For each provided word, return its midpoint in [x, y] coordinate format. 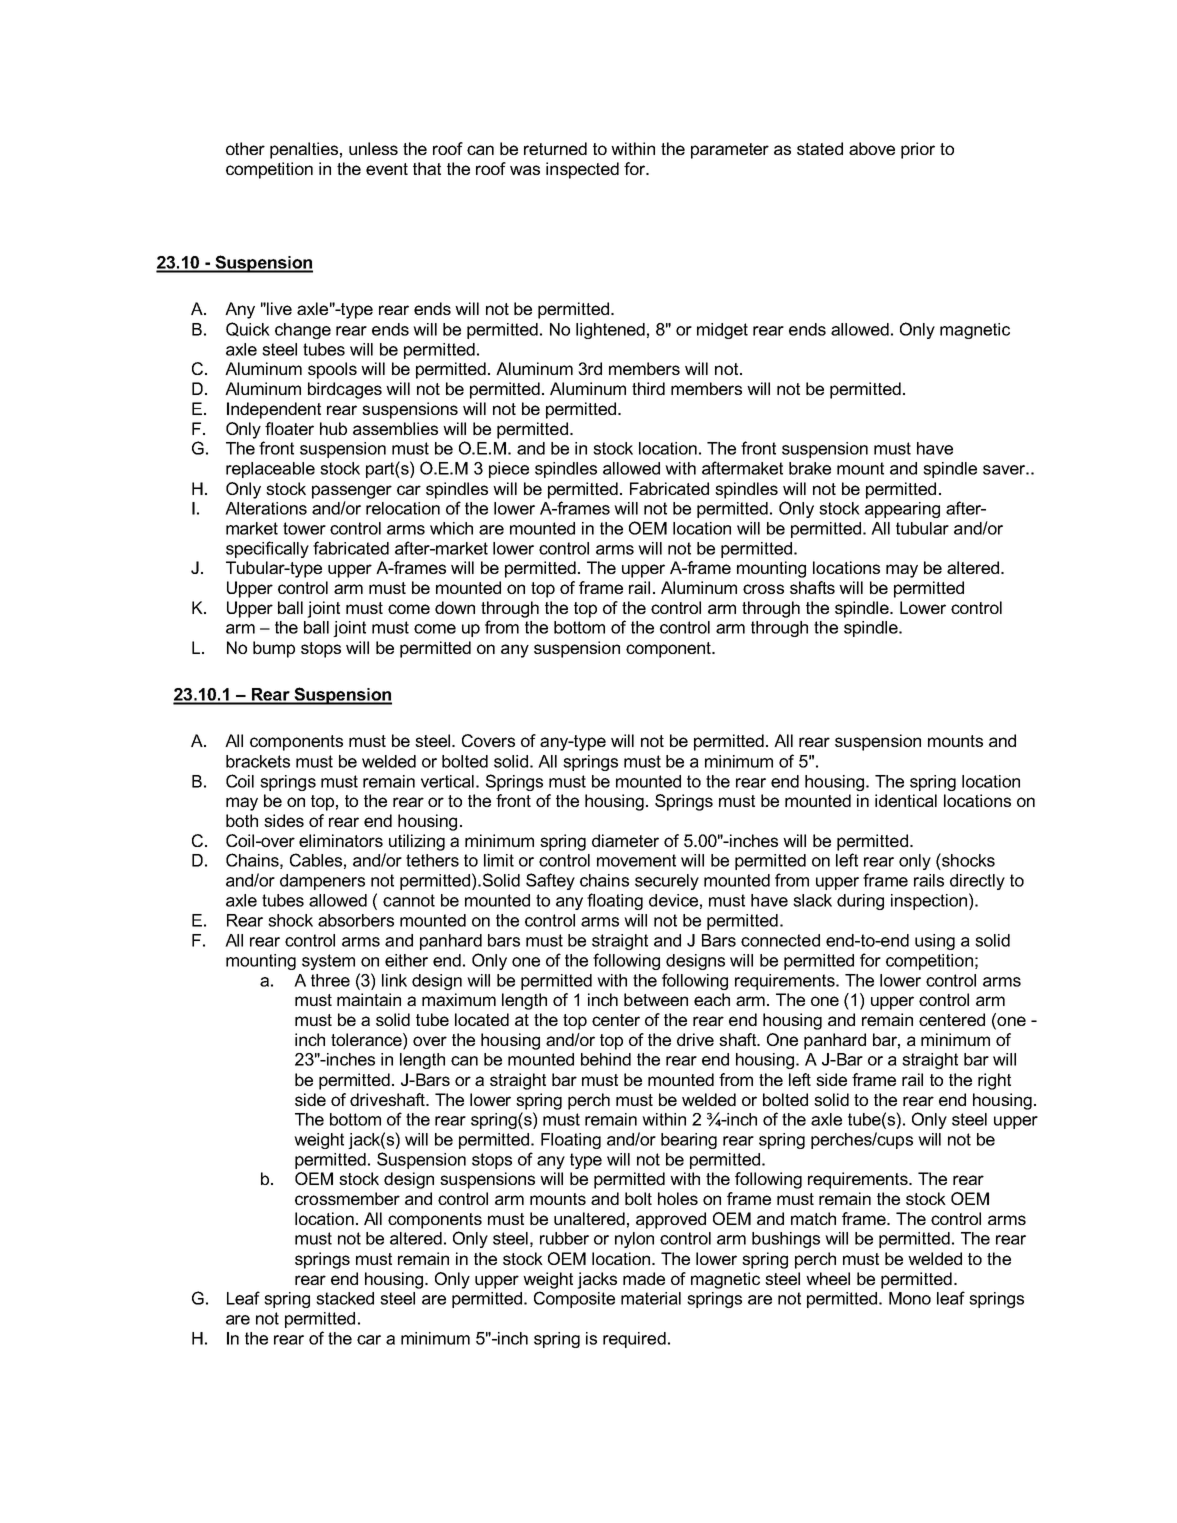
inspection [929, 902]
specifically [267, 549]
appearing [902, 510]
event [387, 169]
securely [667, 882]
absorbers [356, 920]
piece [509, 470]
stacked [345, 1298]
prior [918, 150]
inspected [582, 170]
